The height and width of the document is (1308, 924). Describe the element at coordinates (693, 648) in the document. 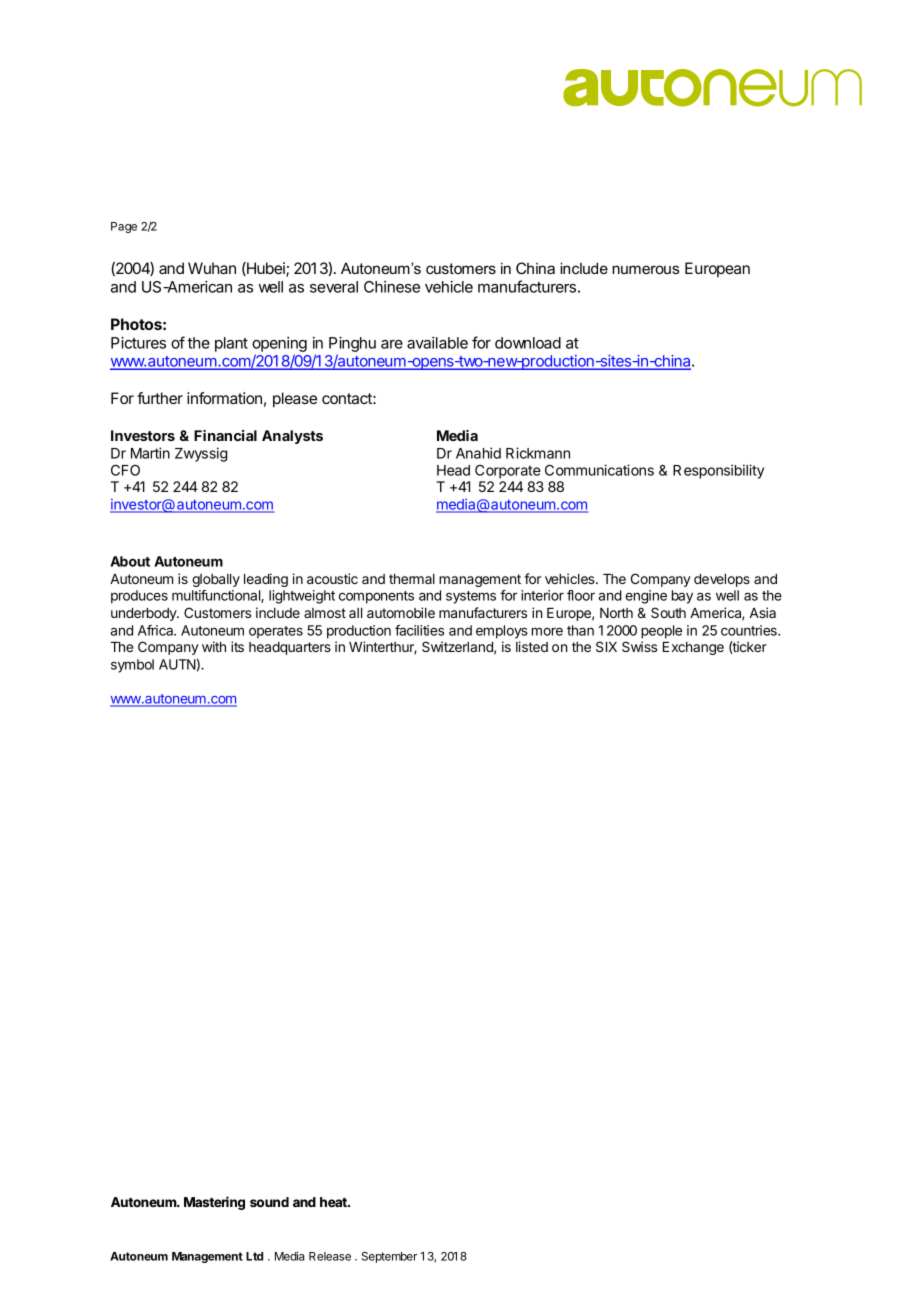

I see `Exchange` at that location.
